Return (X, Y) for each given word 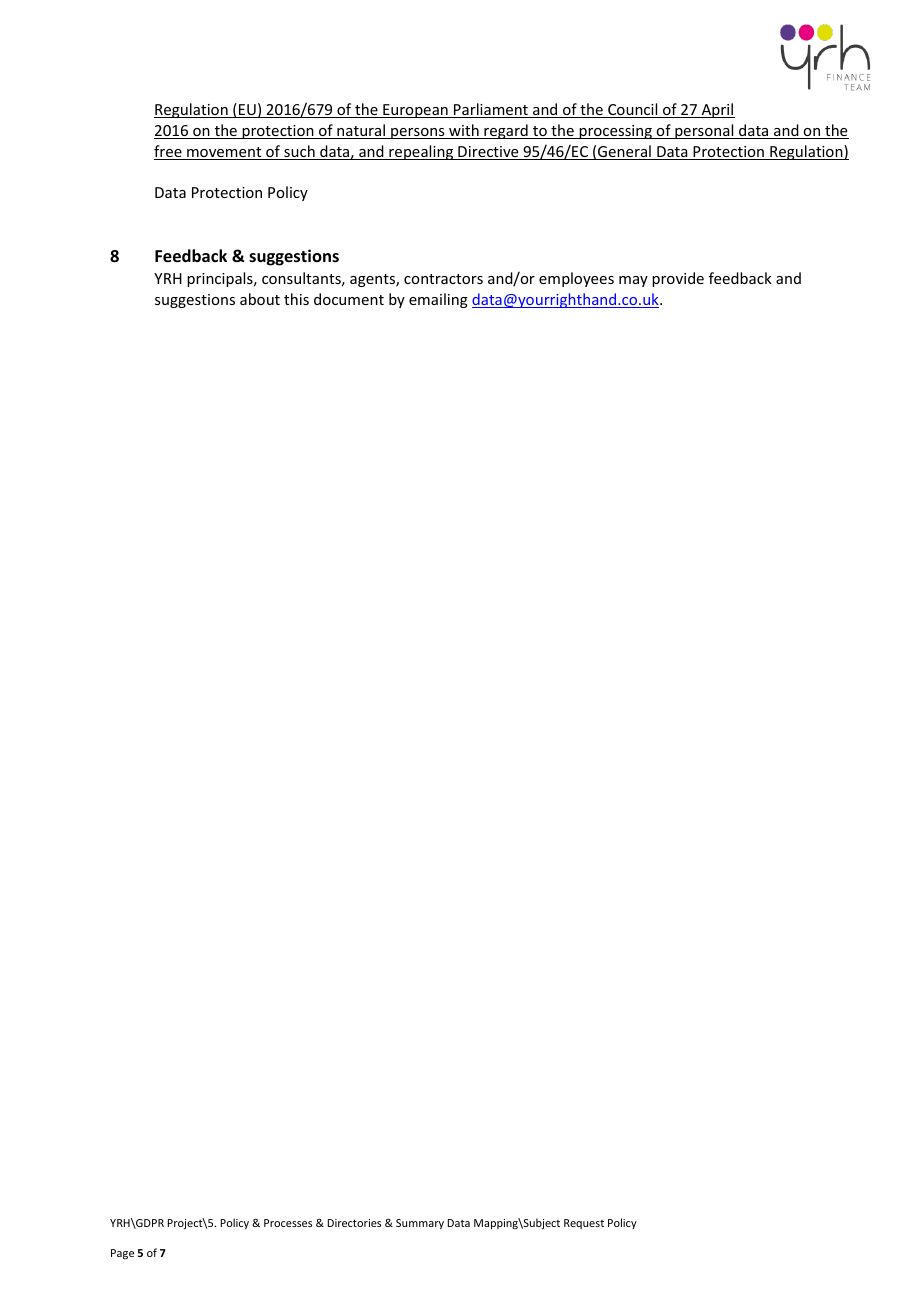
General (624, 152)
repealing (421, 152)
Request (584, 1224)
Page (122, 1254)
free (169, 152)
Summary (420, 1224)
